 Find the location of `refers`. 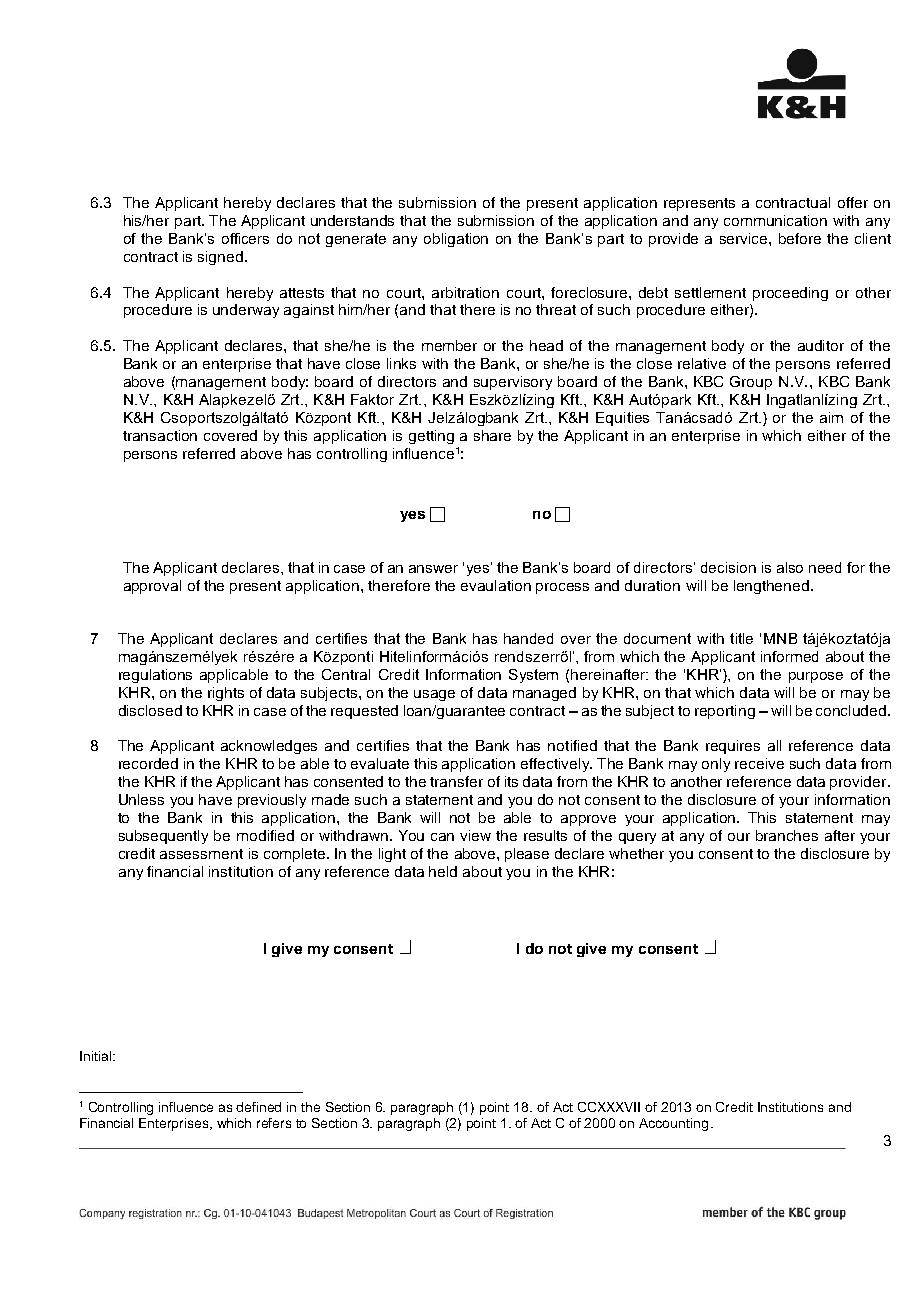

refers is located at coordinates (274, 1123).
